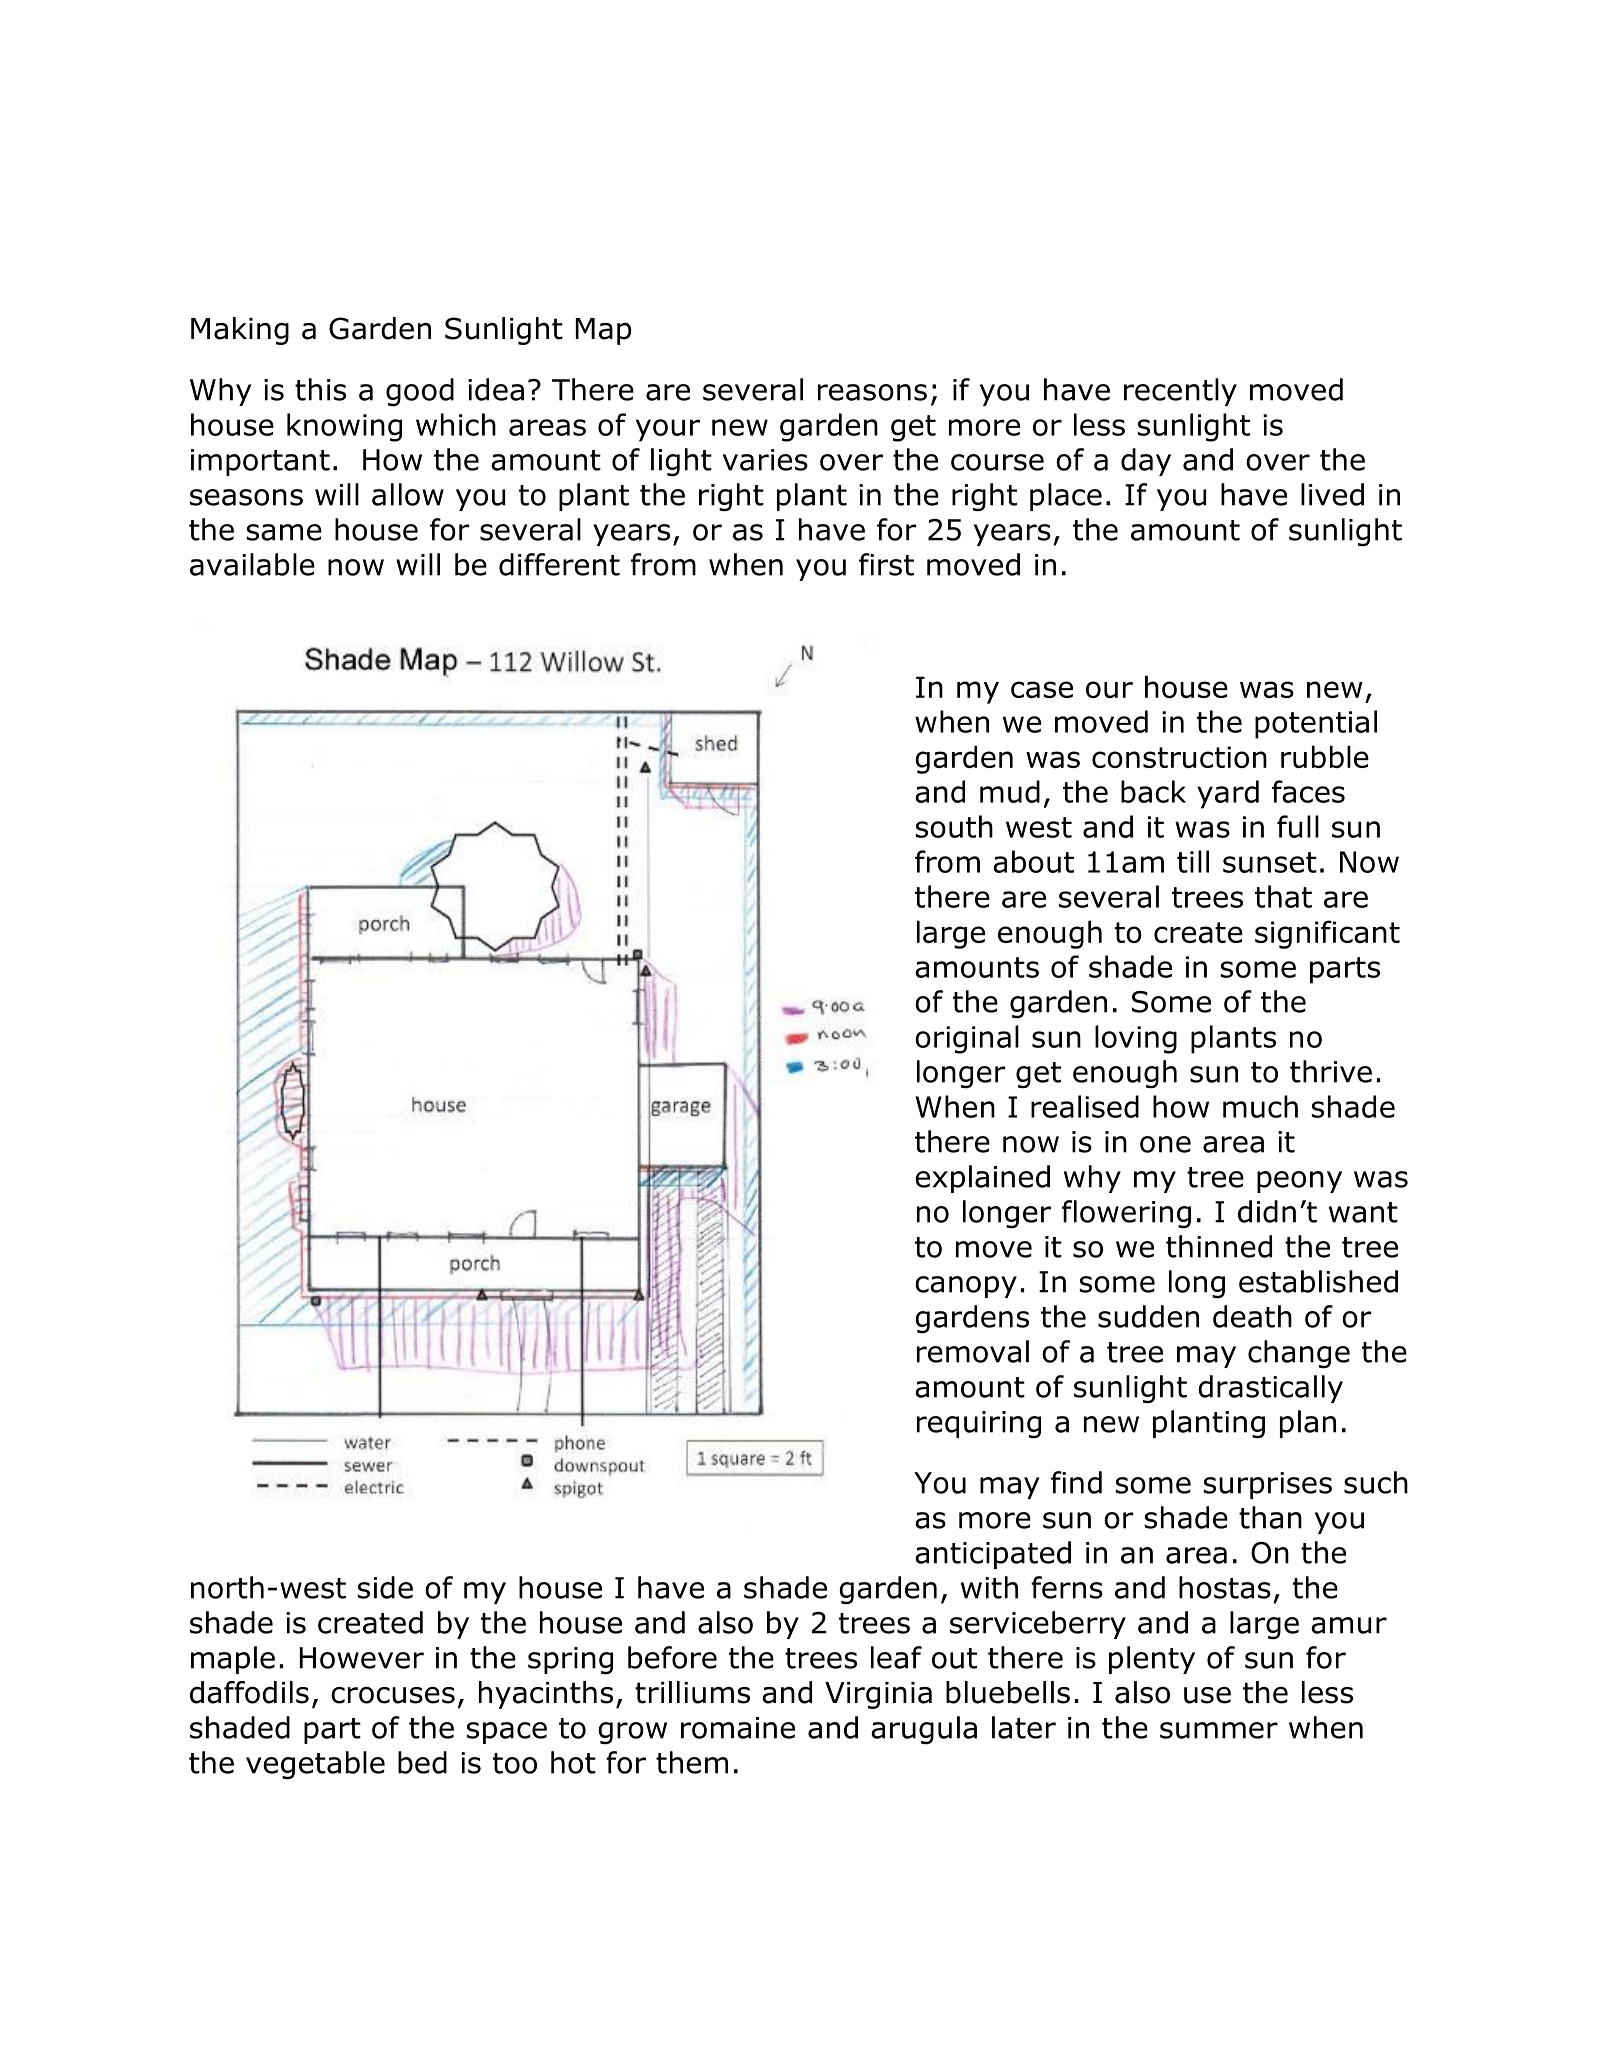  Describe the element at coordinates (872, 392) in the image. I see `reasons` at that location.
